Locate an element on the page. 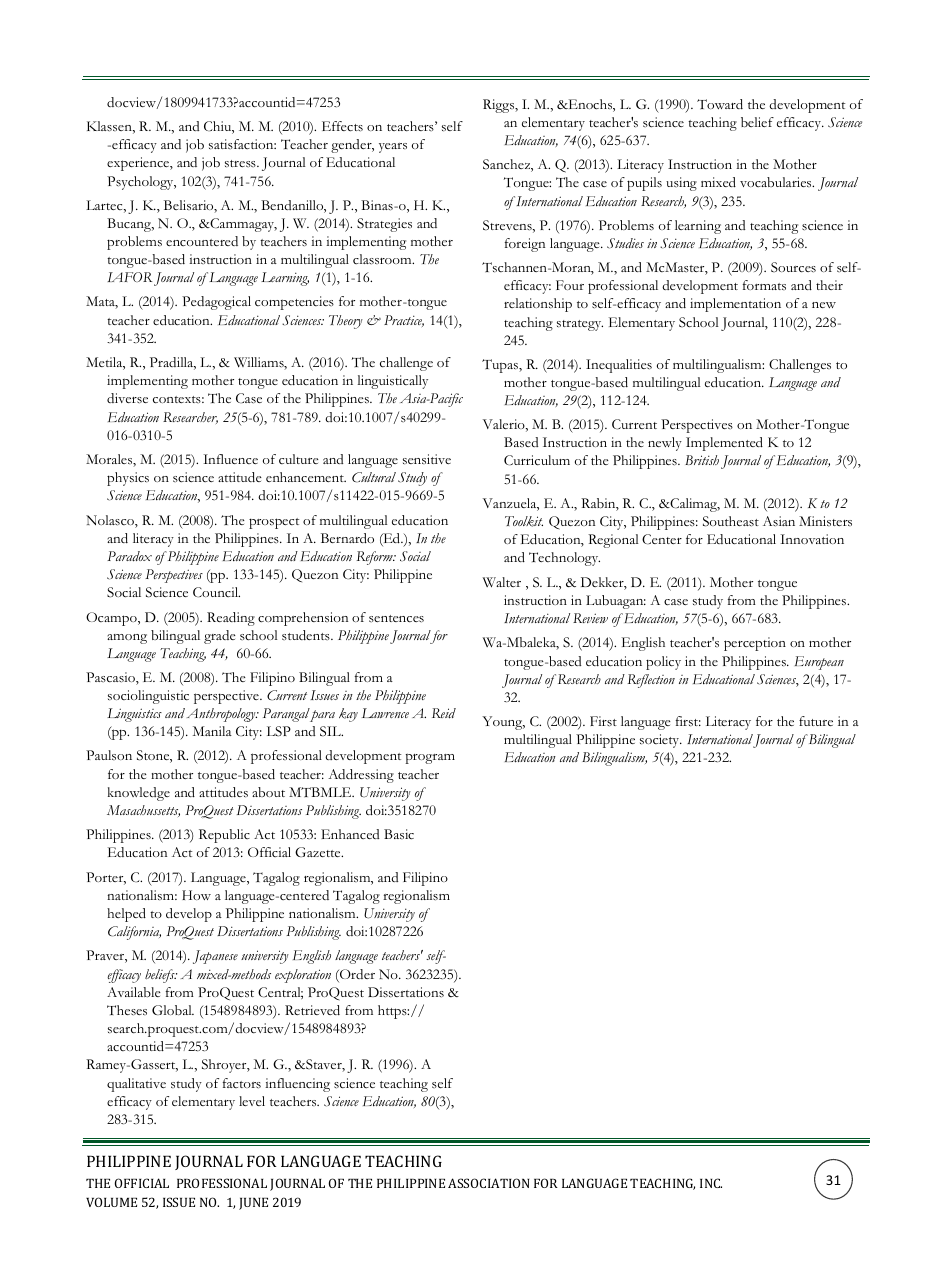  perception is located at coordinates (755, 644).
